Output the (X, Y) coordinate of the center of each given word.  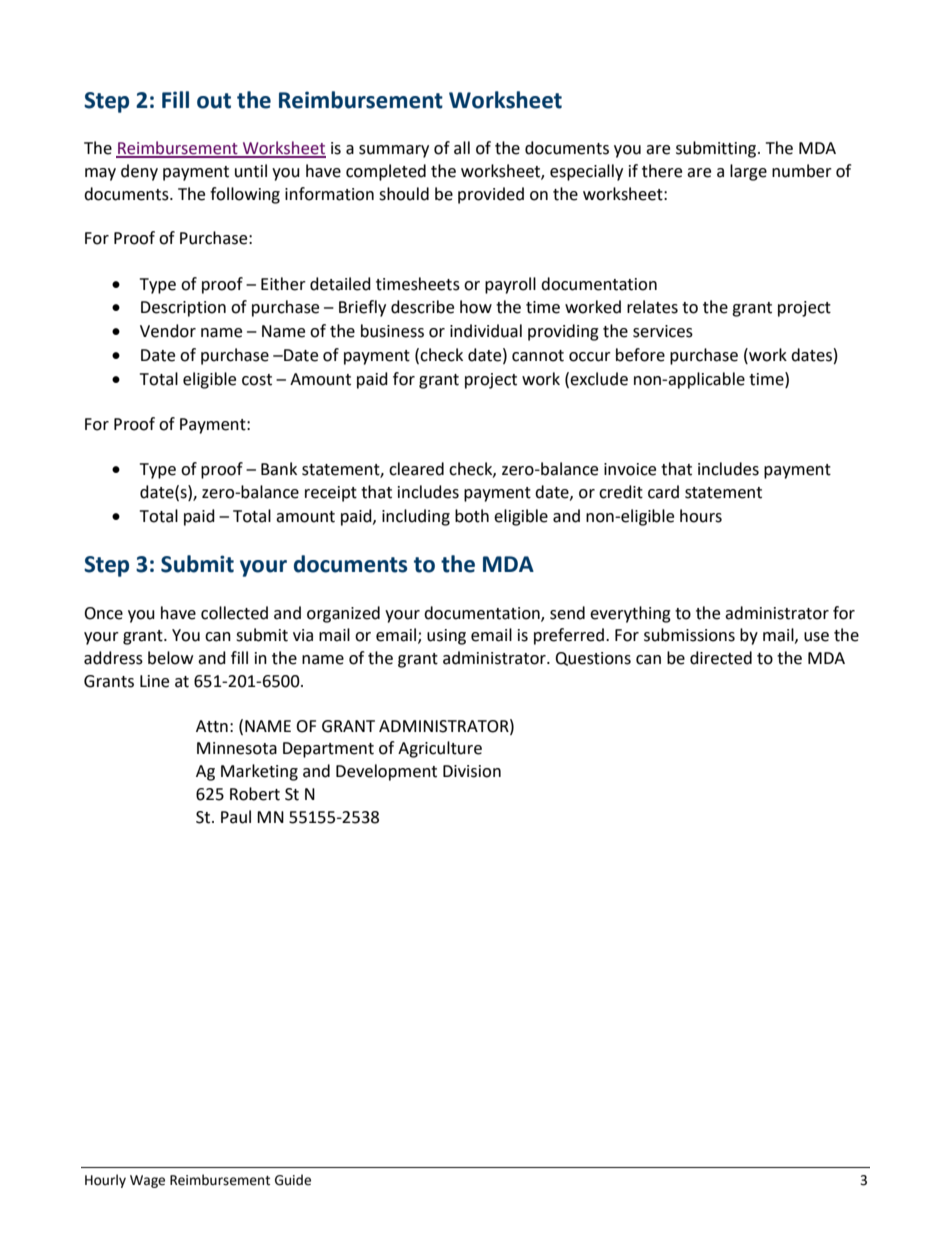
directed (721, 658)
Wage (147, 1181)
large (748, 172)
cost (257, 380)
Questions (593, 659)
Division (472, 771)
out (214, 101)
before (640, 355)
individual (486, 331)
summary (394, 151)
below (170, 658)
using (446, 637)
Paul (236, 817)
